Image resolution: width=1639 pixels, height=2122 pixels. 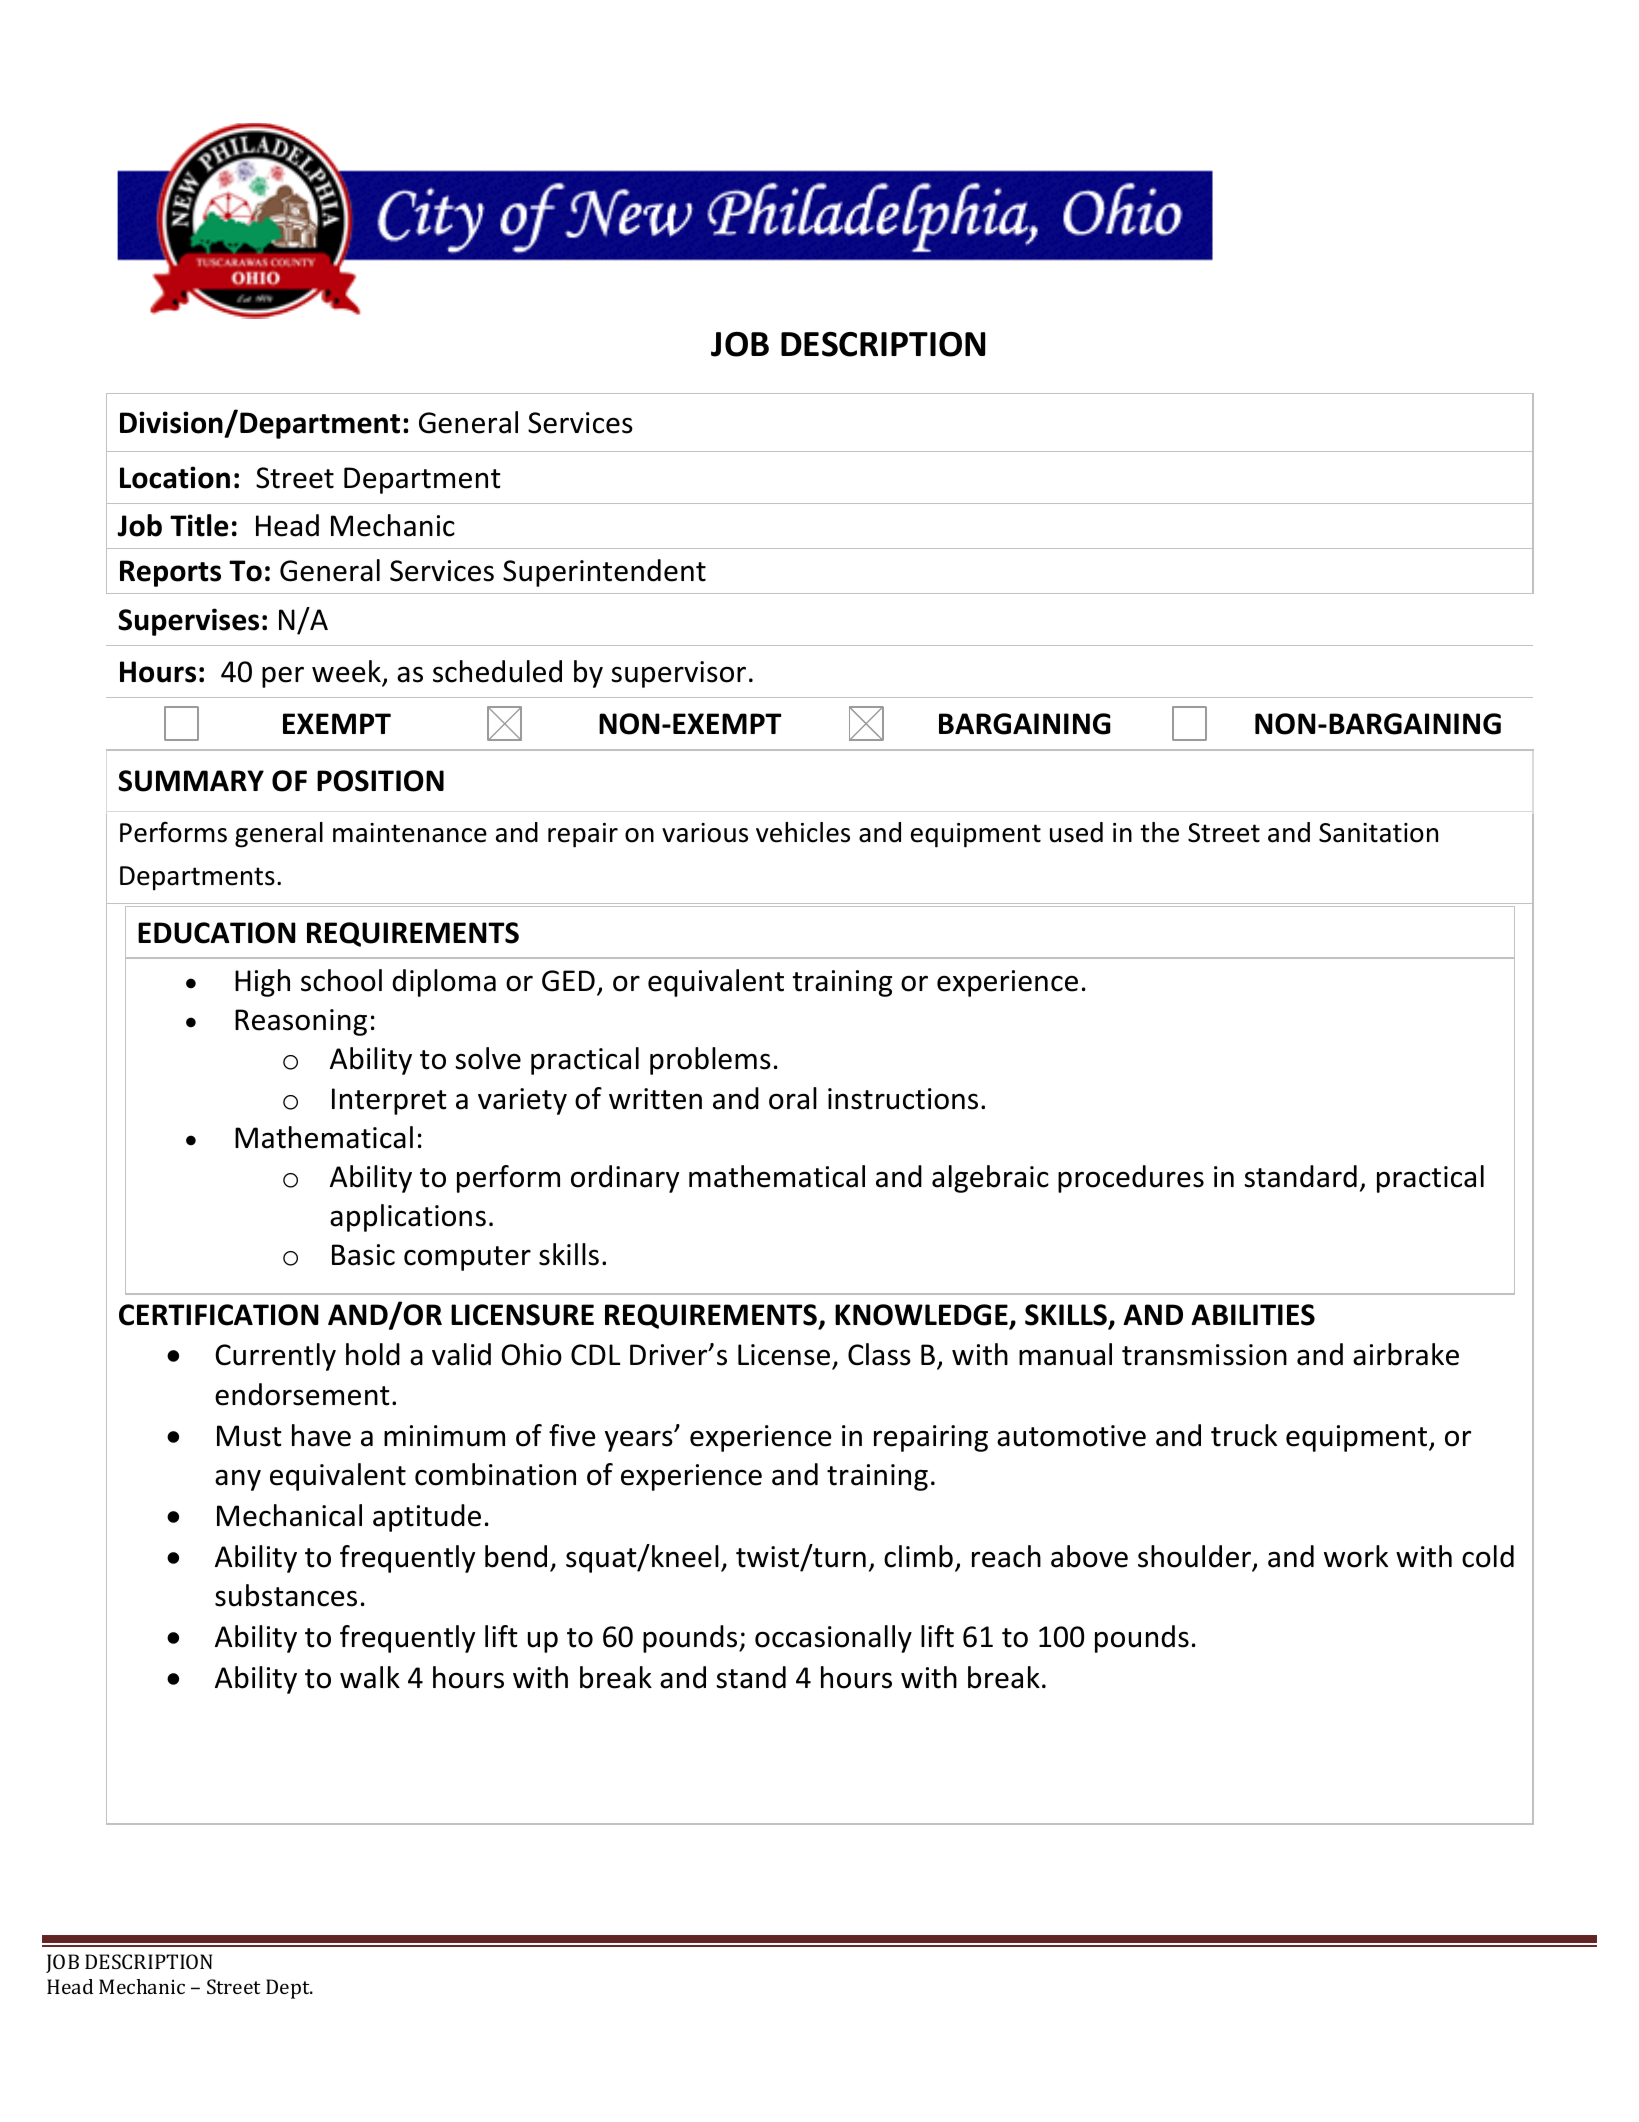 I want to click on Superintendent, so click(x=604, y=573).
